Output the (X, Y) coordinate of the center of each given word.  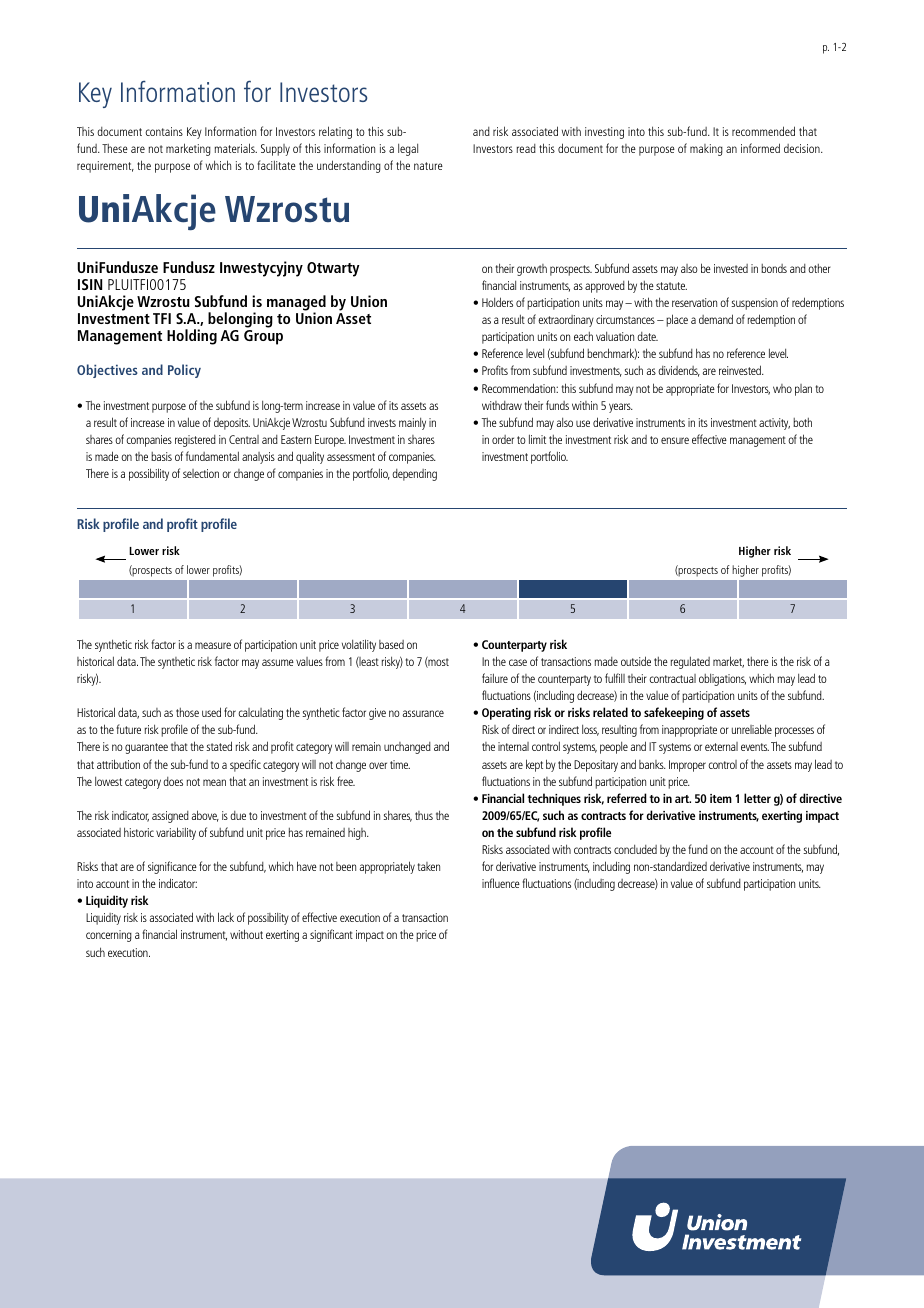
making (706, 150)
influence (501, 883)
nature (428, 166)
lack (226, 917)
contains (164, 131)
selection (201, 473)
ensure (675, 440)
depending (414, 475)
